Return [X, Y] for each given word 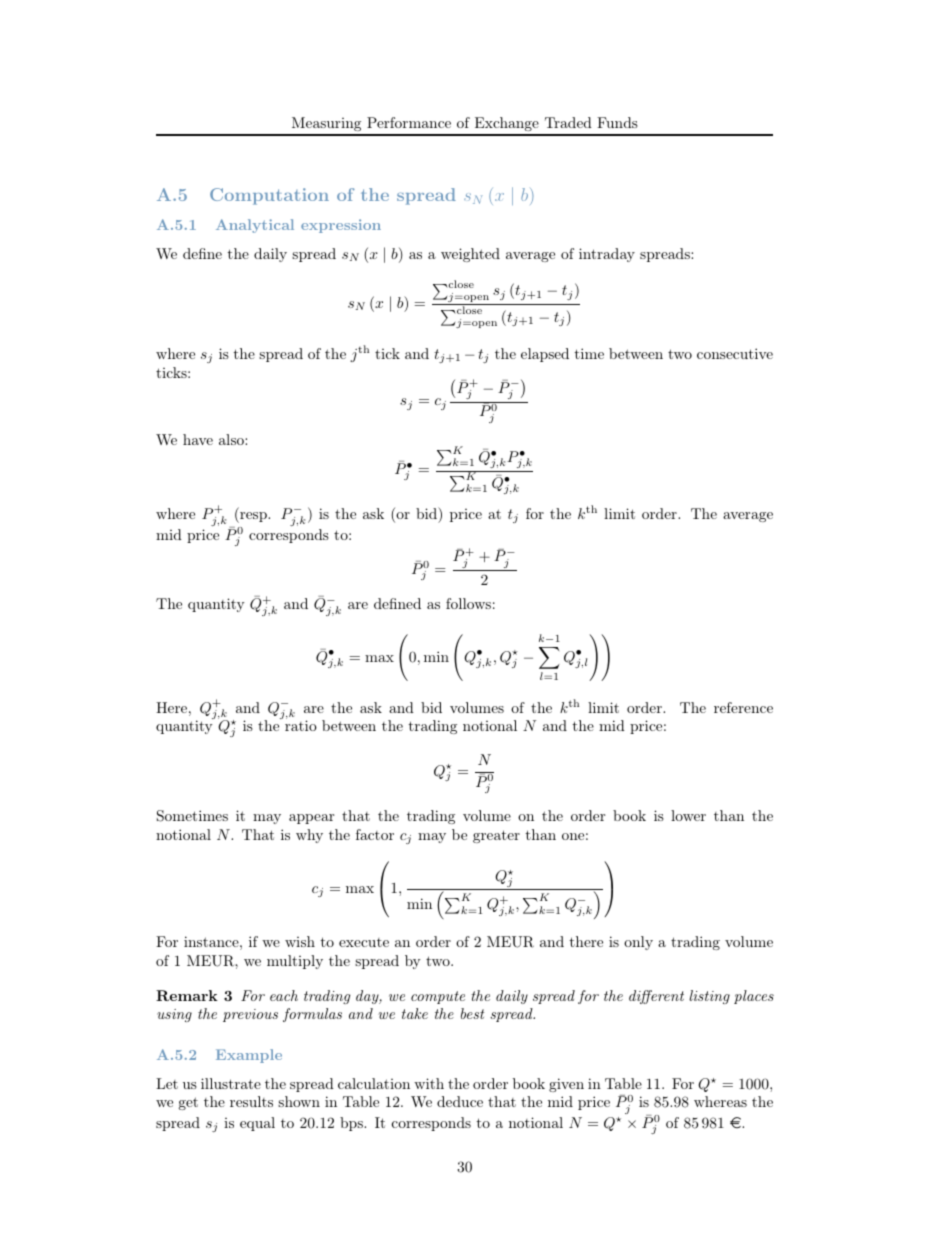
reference [743, 707]
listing [709, 997]
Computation [269, 196]
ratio [301, 725]
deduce [460, 1101]
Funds [617, 122]
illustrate [231, 1083]
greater [496, 836]
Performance [409, 122]
